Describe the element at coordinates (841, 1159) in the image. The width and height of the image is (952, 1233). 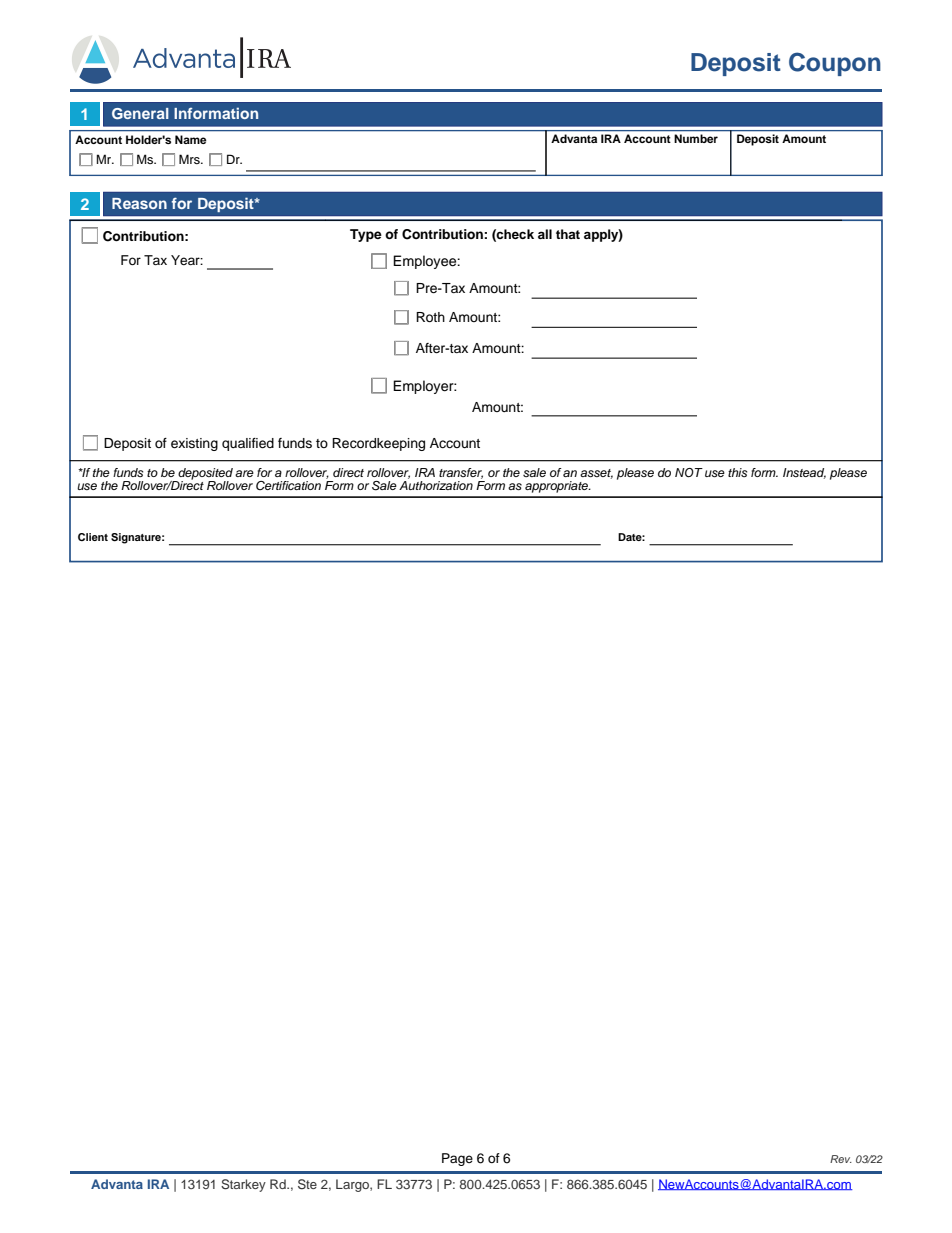
I see `Rev` at that location.
